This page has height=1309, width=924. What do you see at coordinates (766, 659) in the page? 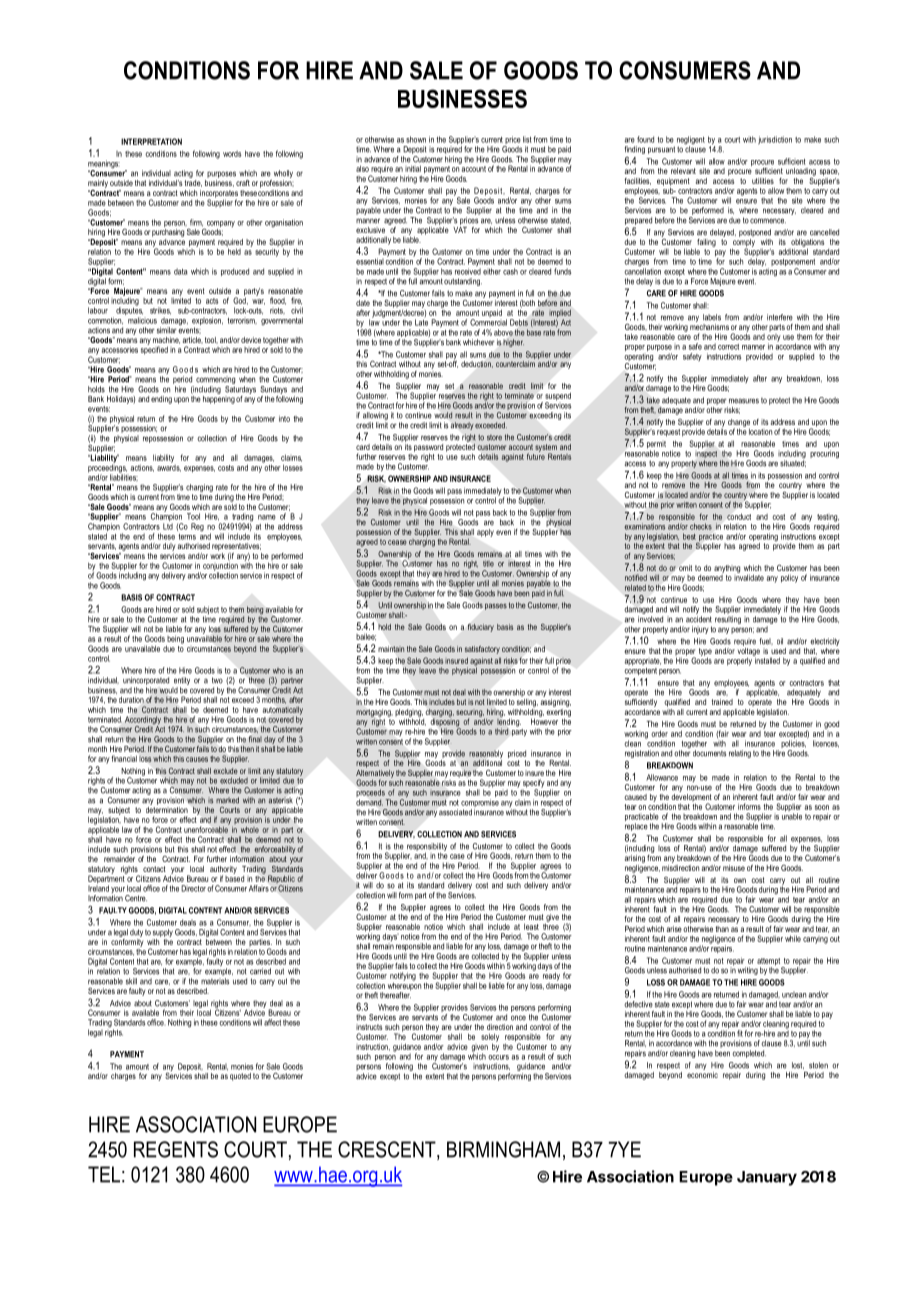
I see `installed` at bounding box center [766, 659].
